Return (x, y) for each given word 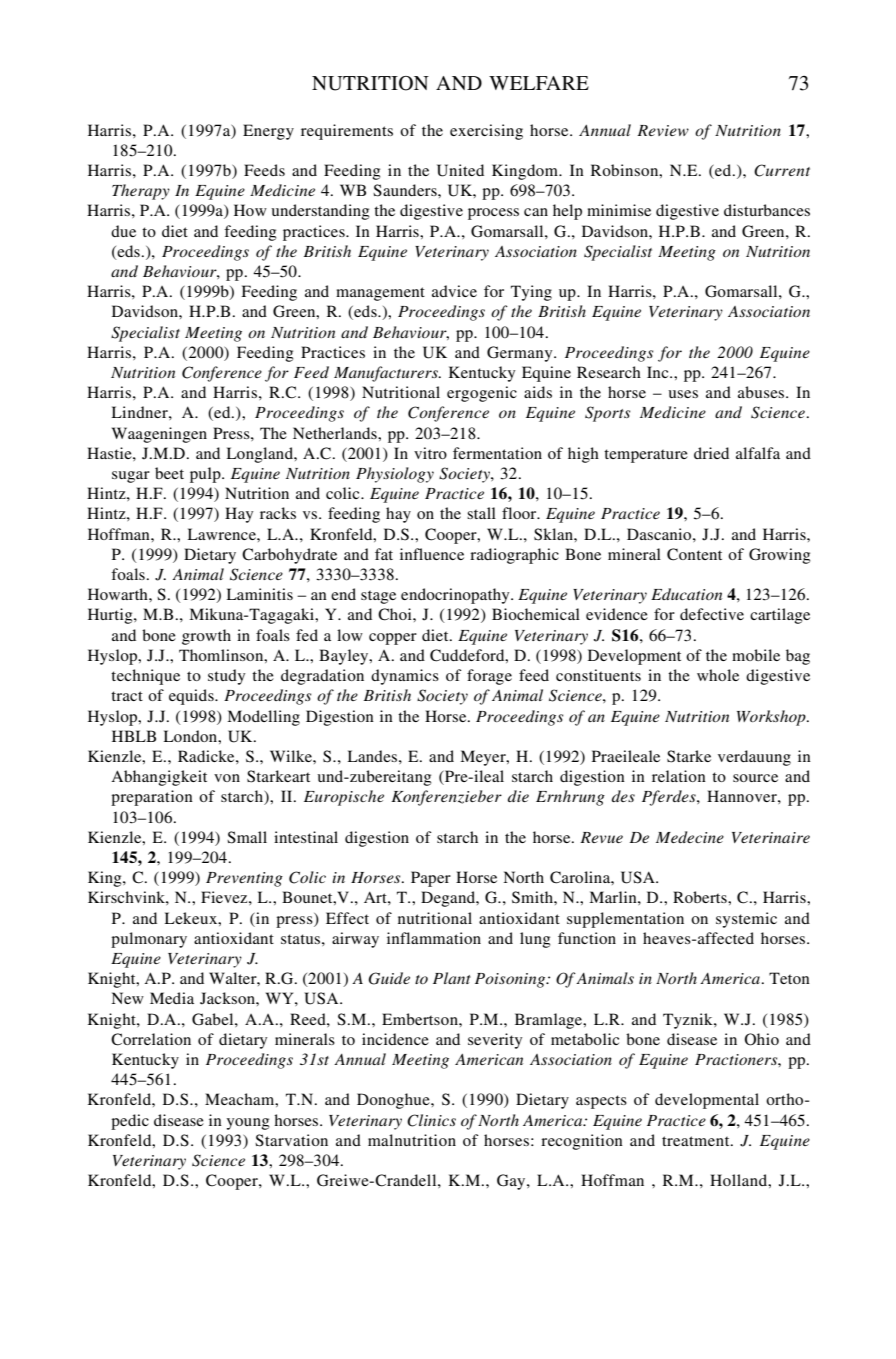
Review (663, 130)
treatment (697, 1141)
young (248, 1124)
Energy (268, 132)
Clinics (431, 1120)
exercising (486, 132)
